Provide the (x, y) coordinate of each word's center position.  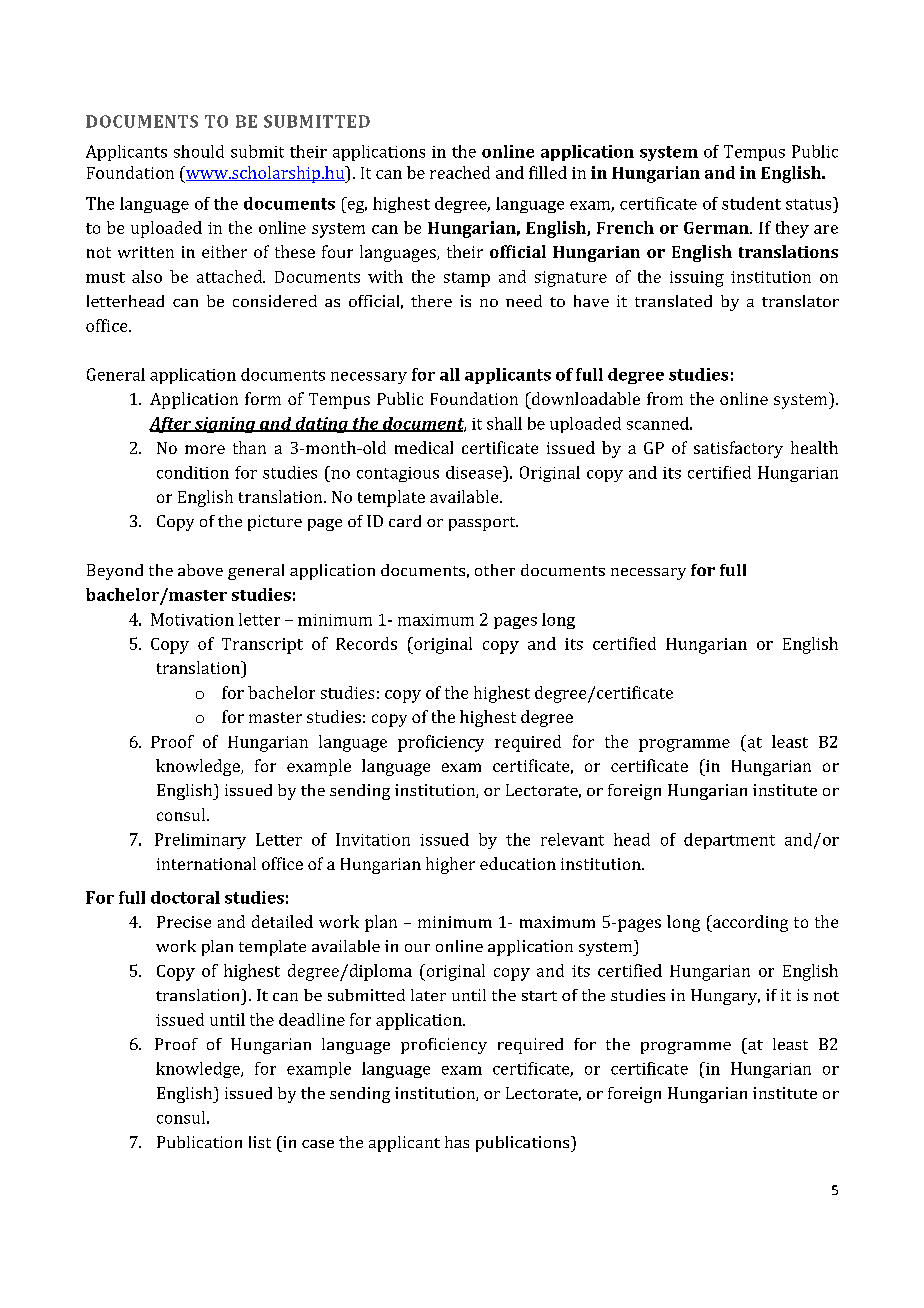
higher (450, 865)
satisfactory (738, 449)
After (171, 425)
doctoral (185, 897)
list (260, 1142)
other (495, 570)
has (457, 1142)
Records (366, 643)
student (751, 203)
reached (460, 172)
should (199, 151)
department (729, 841)
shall (504, 423)
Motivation (192, 619)
